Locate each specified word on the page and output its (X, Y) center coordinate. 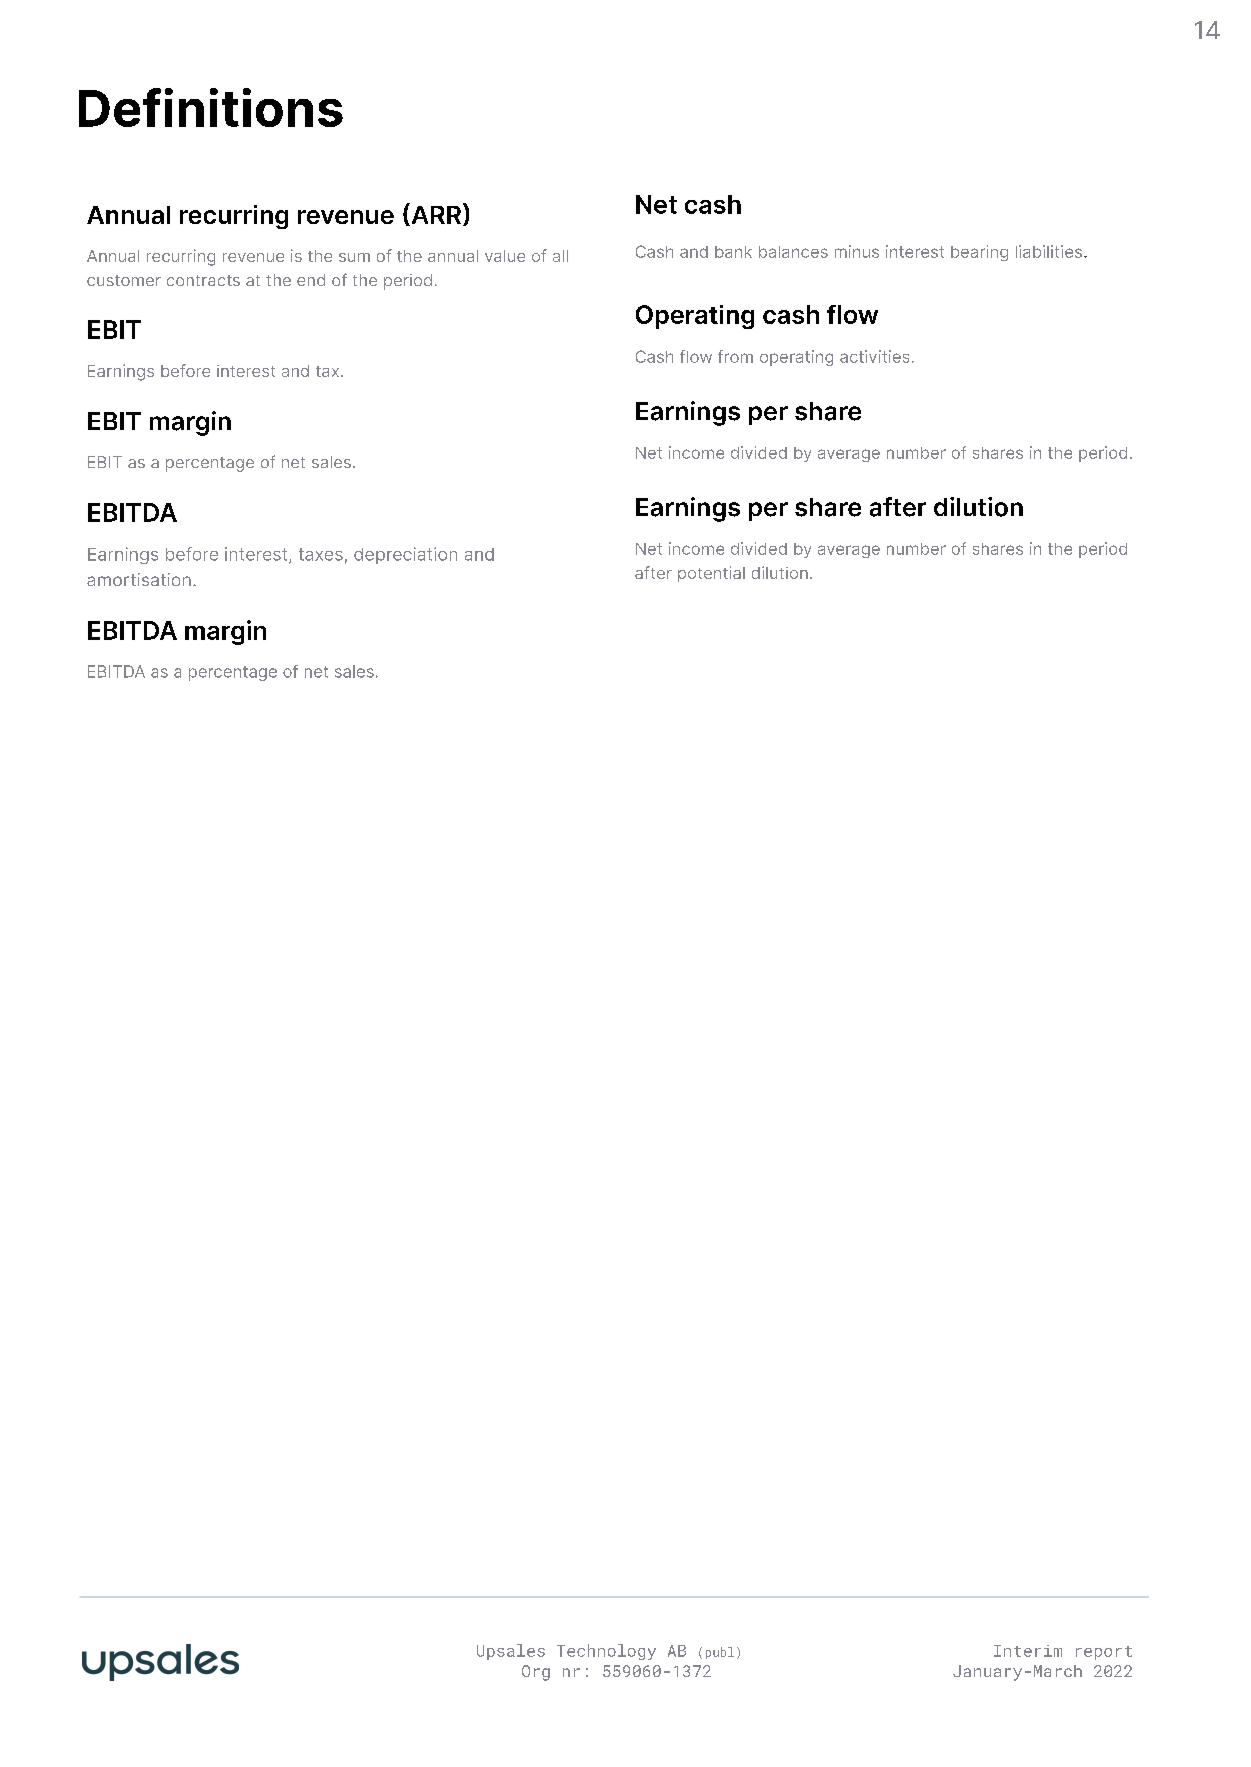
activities (874, 356)
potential (711, 574)
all (560, 256)
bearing (979, 253)
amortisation (139, 579)
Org (536, 1673)
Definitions (211, 107)
